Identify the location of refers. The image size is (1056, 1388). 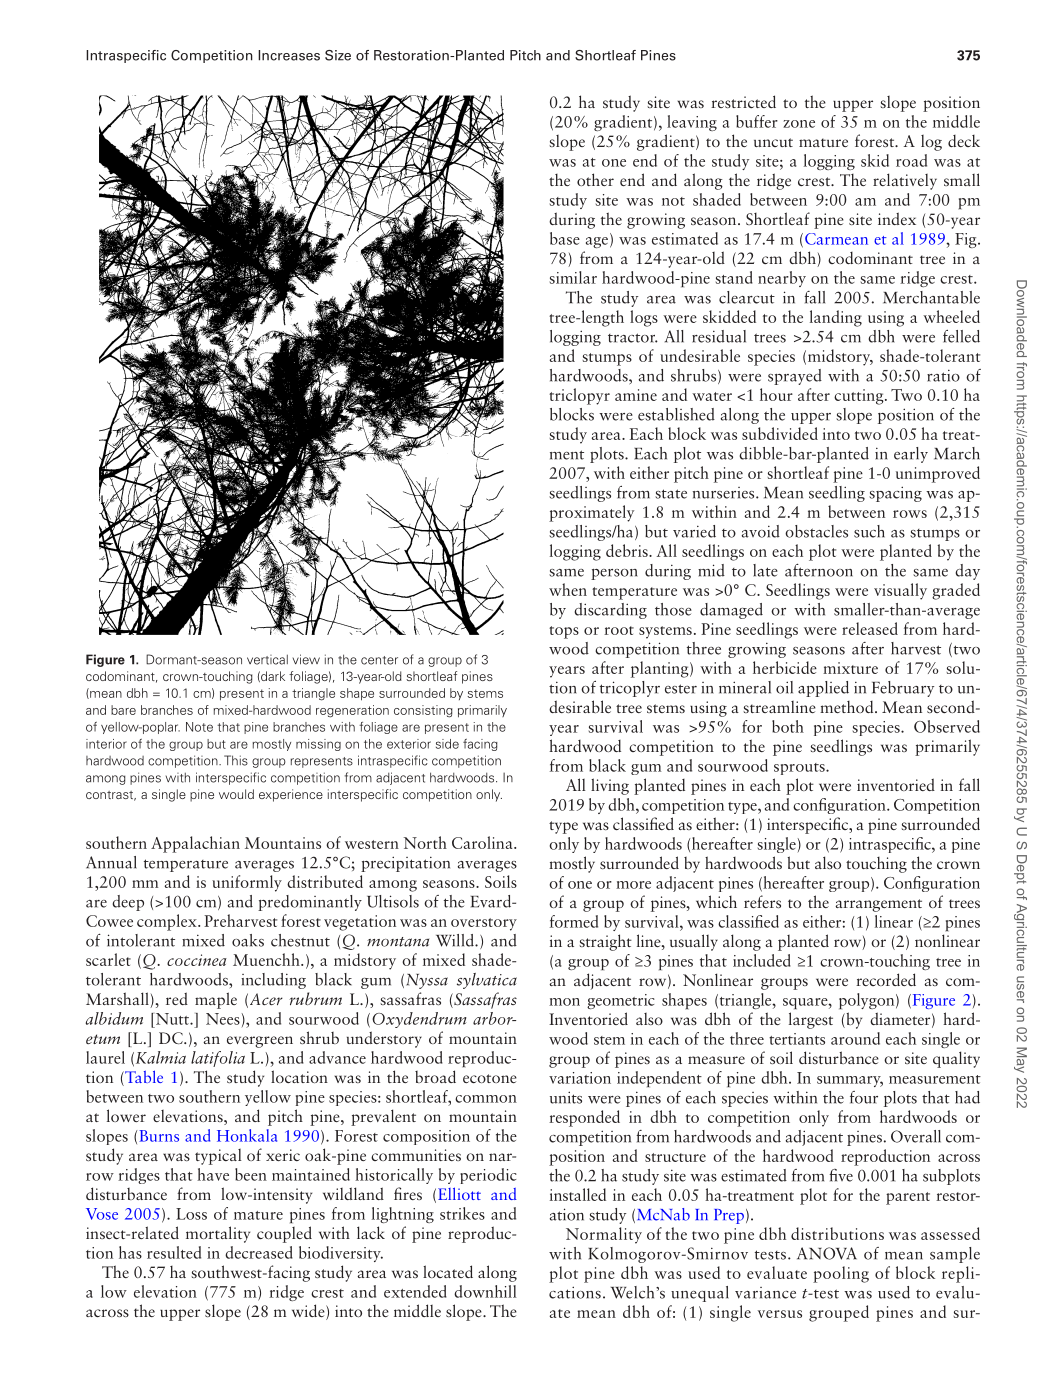
(762, 901).
